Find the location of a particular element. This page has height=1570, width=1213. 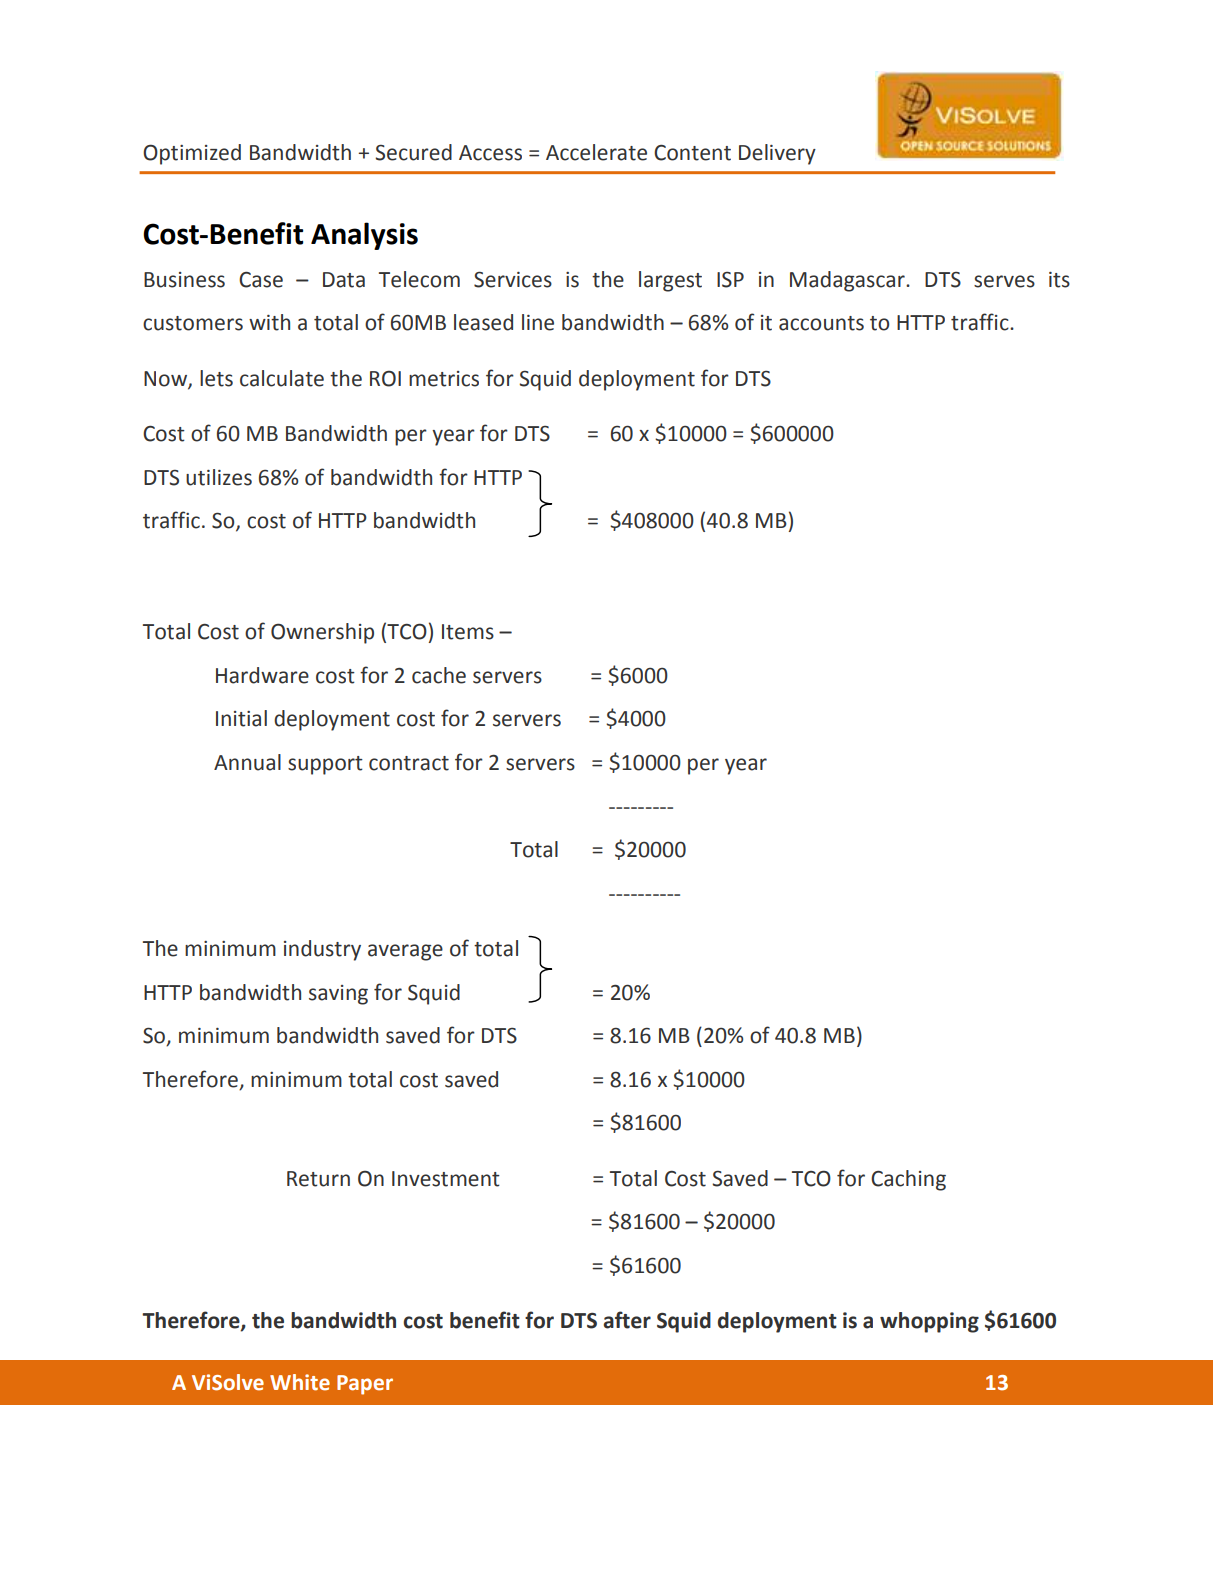

contract is located at coordinates (409, 763).
